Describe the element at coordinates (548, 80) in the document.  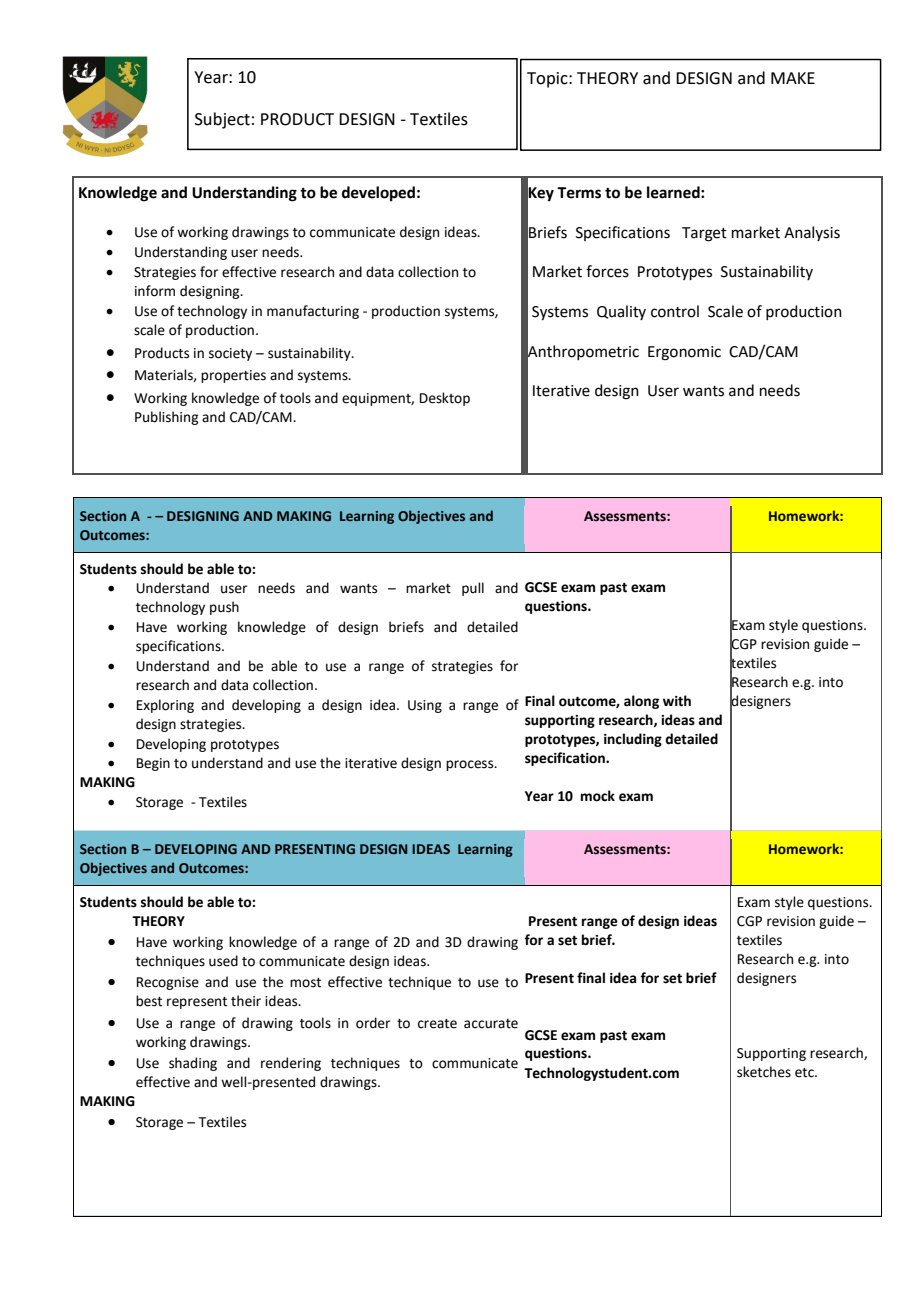
I see `Topic` at that location.
